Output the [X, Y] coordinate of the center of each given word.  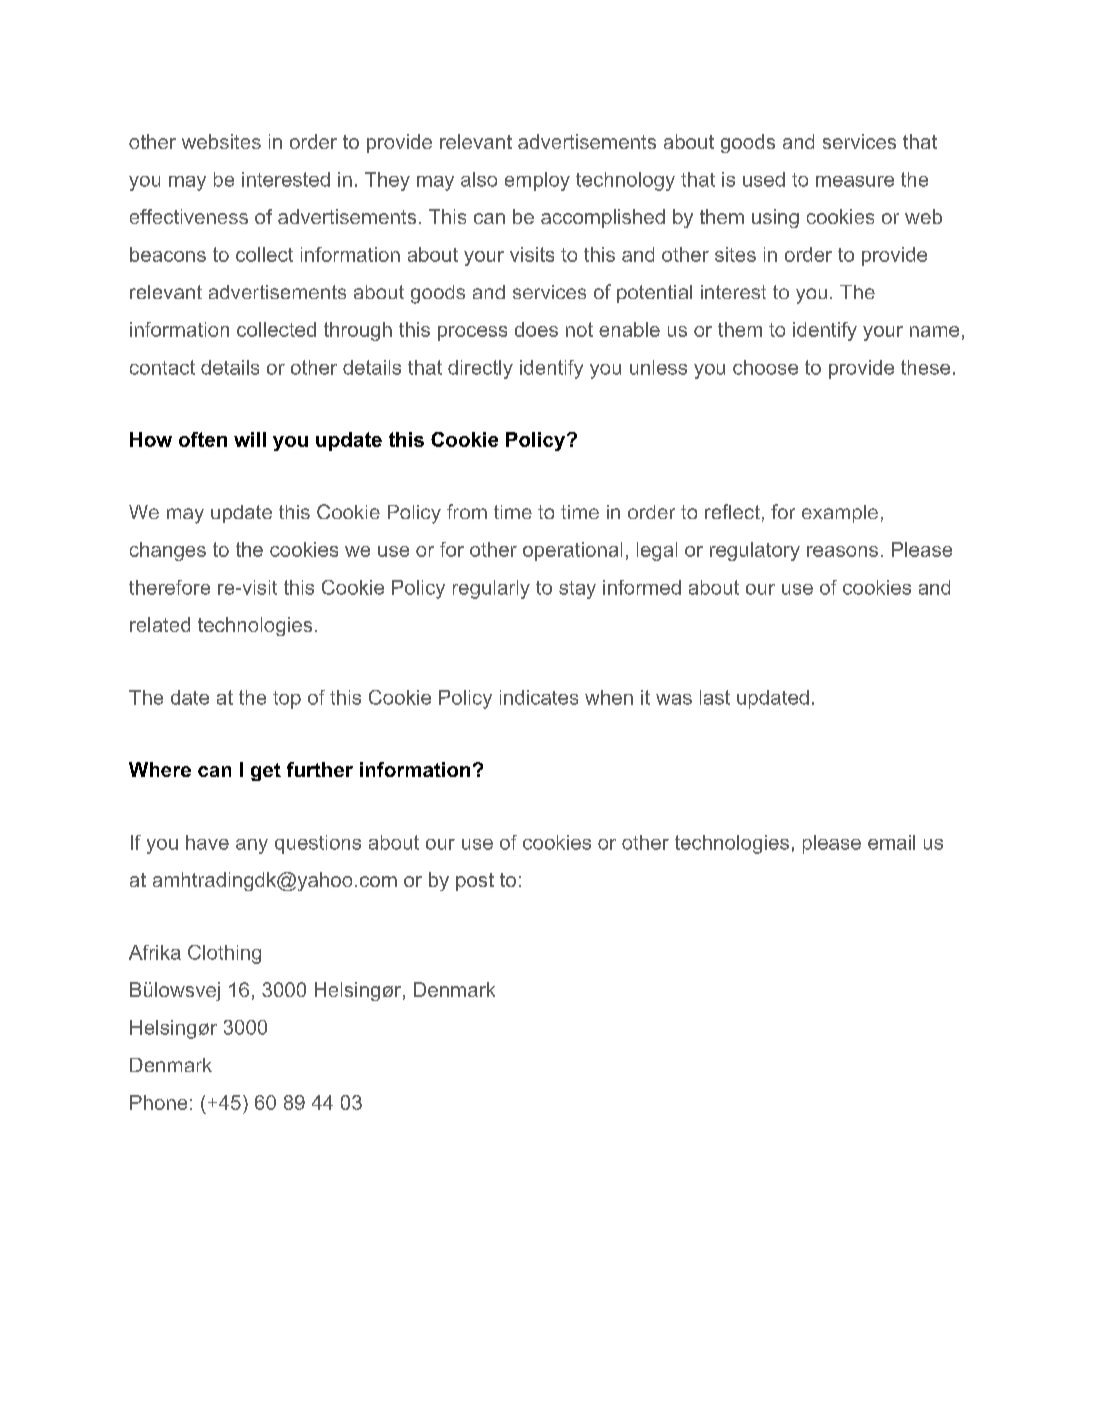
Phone [158, 1102]
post [475, 882]
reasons [842, 551]
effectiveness [189, 216]
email [891, 842]
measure [855, 181]
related [160, 624]
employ [537, 181]
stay [577, 590]
